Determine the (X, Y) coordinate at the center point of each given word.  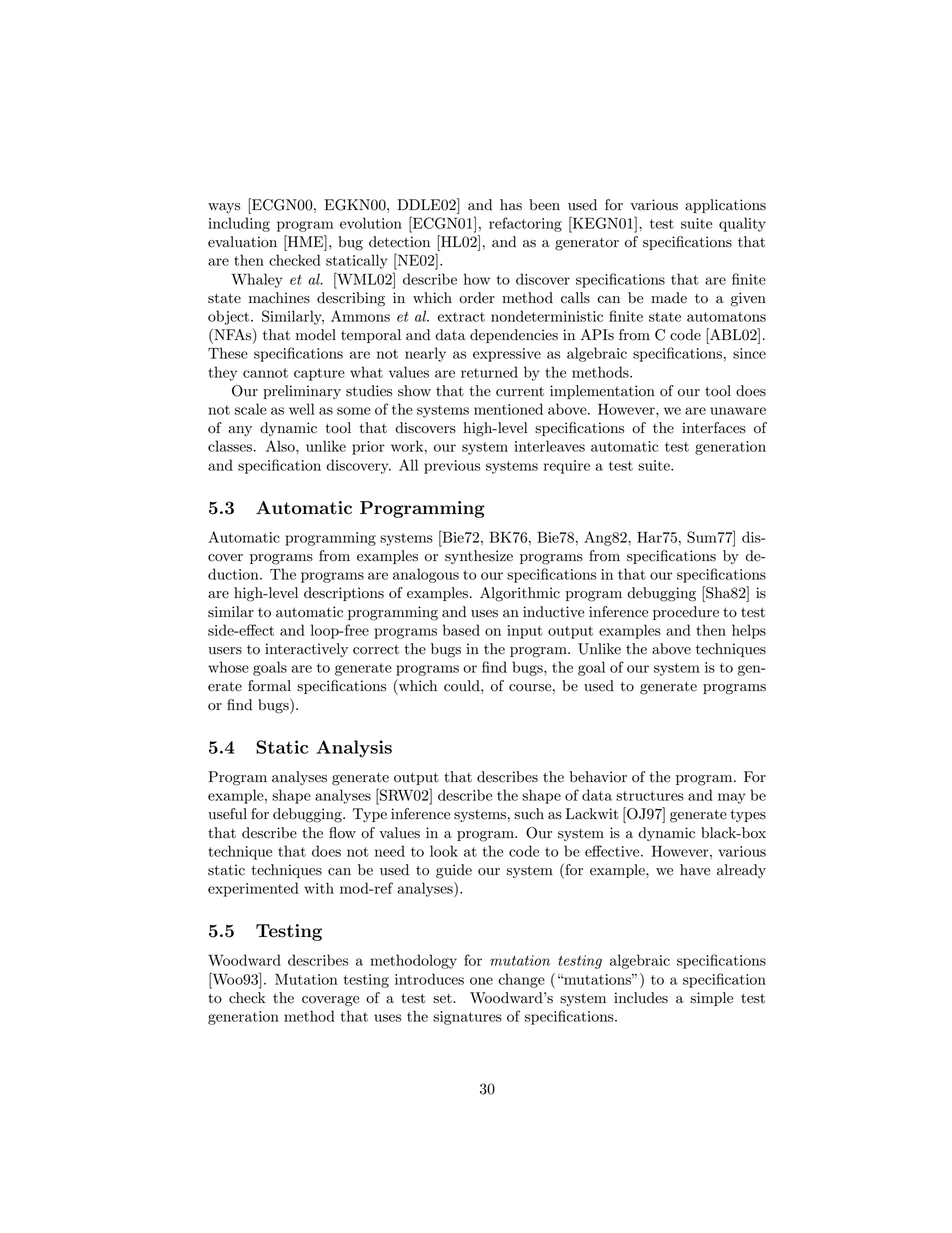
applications (725, 206)
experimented (253, 889)
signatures (467, 1018)
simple (711, 999)
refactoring (525, 224)
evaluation (242, 242)
